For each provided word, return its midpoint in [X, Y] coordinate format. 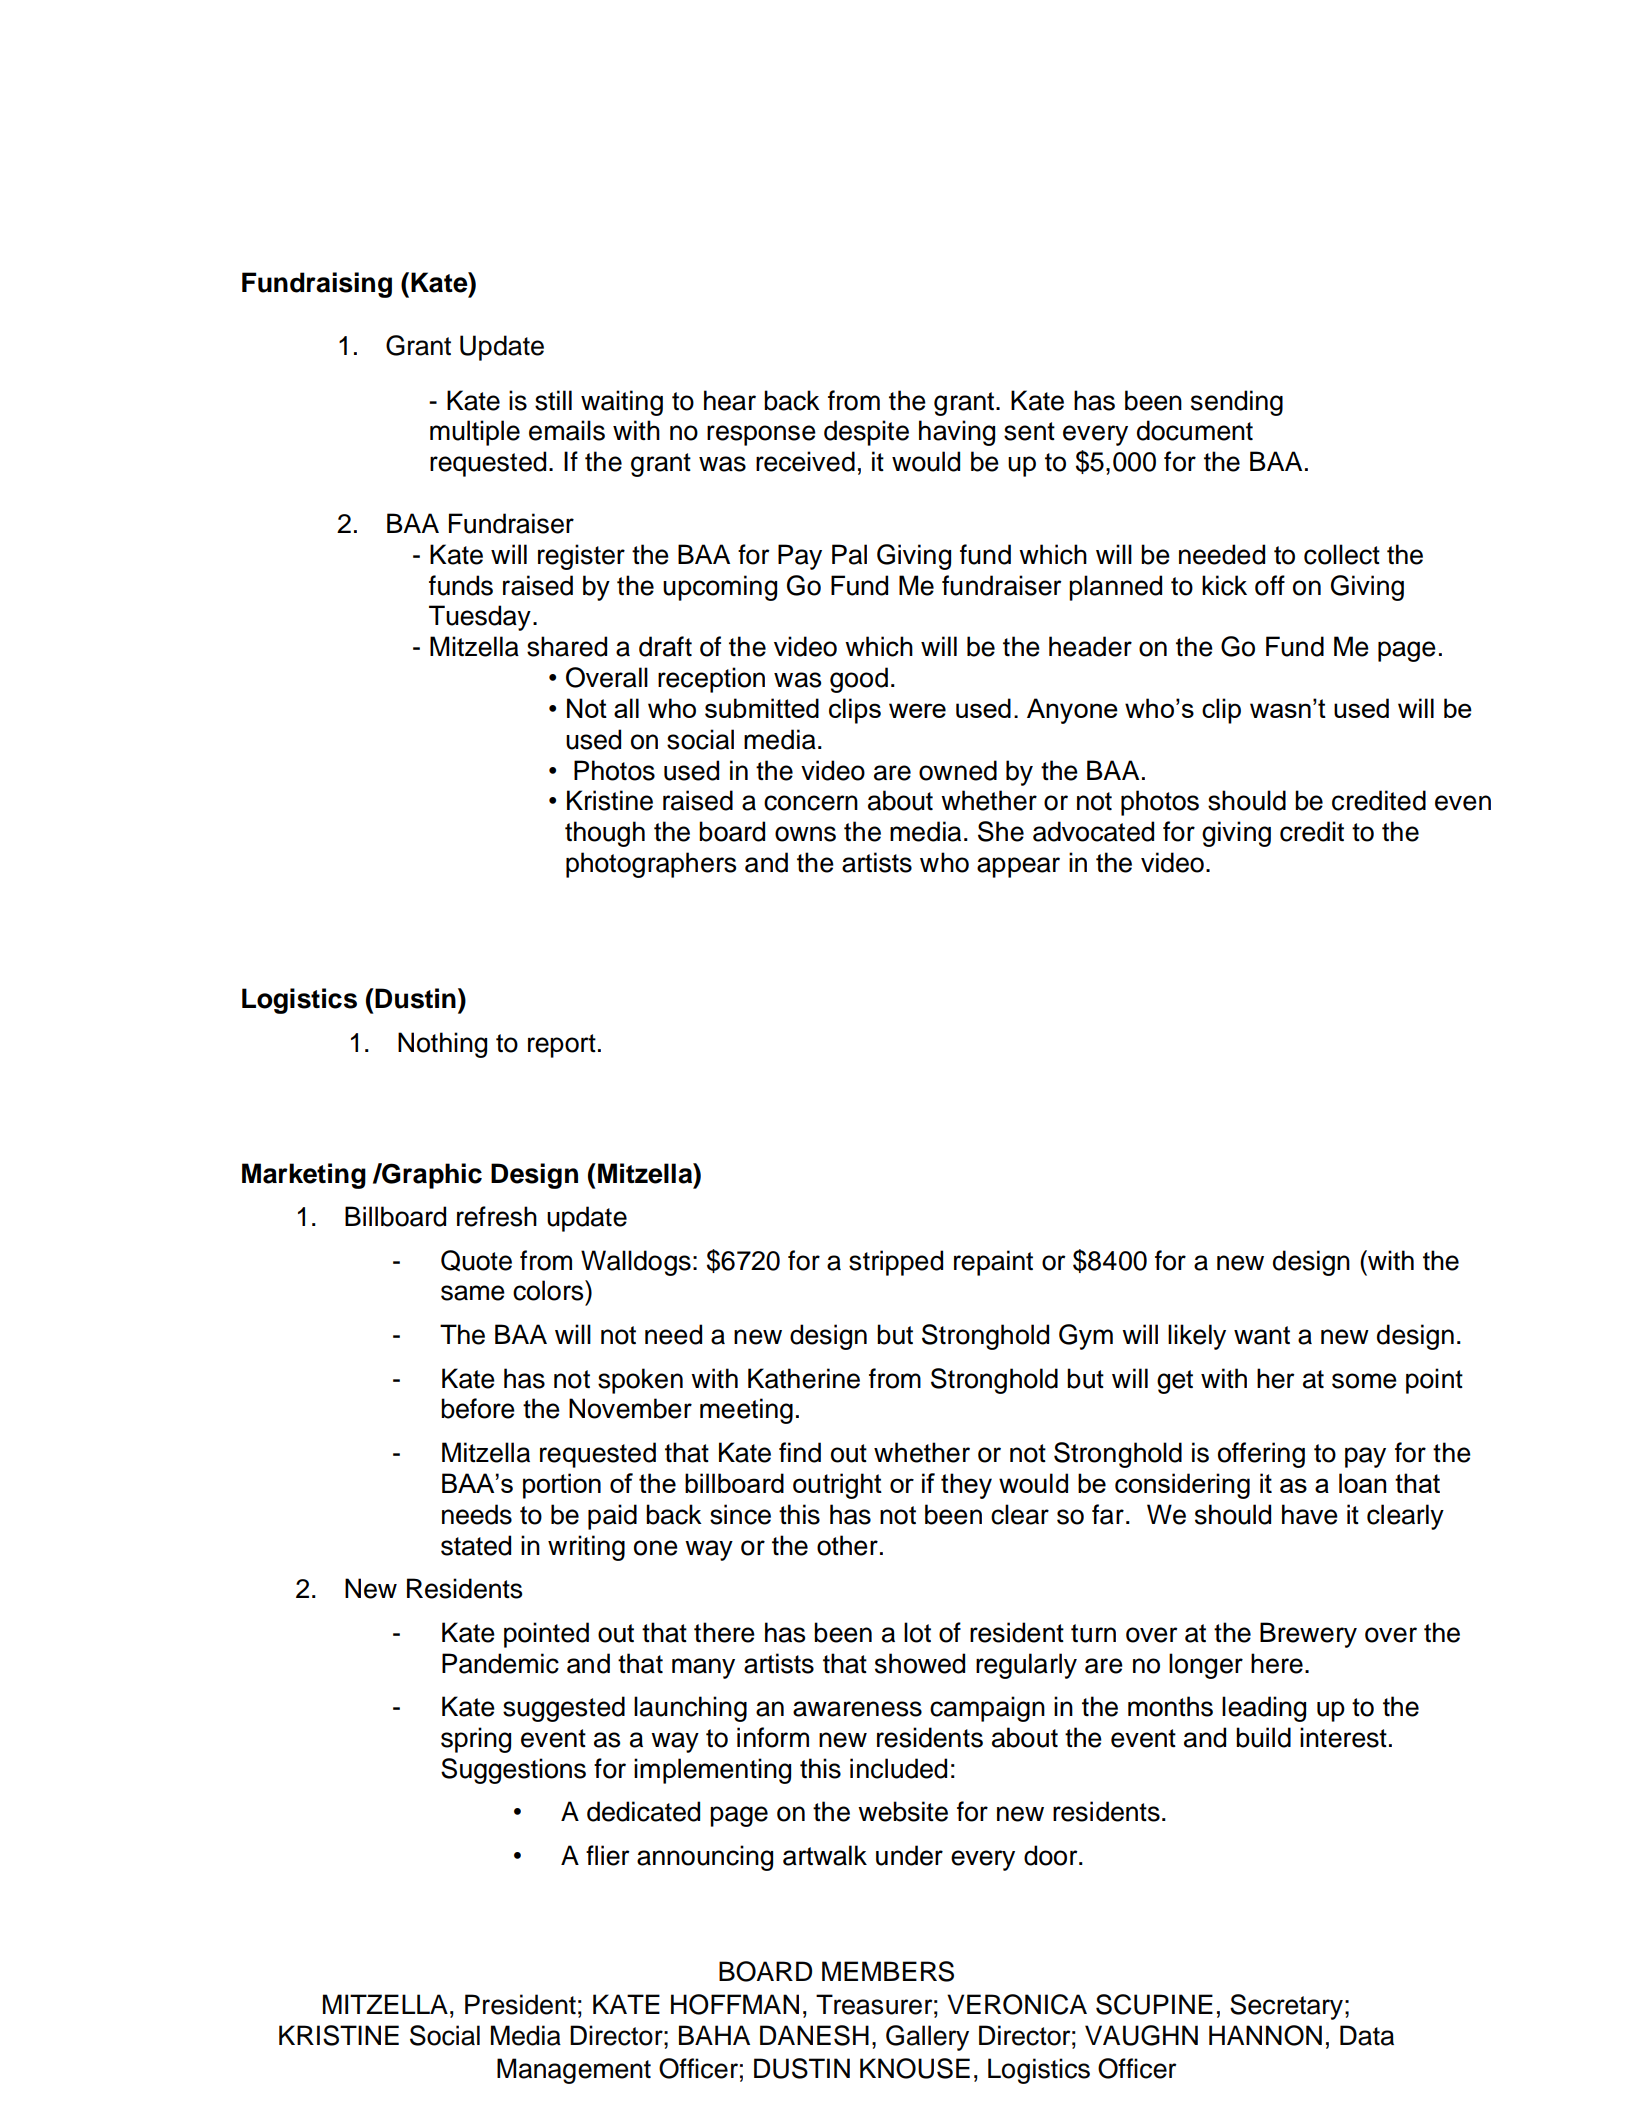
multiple [475, 433]
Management [574, 2071]
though [605, 834]
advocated [1093, 831]
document [1195, 430]
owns [805, 834]
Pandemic [500, 1663]
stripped [896, 1263]
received [805, 461]
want [1262, 1335]
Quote [476, 1261]
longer [1206, 1666]
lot [917, 1632]
